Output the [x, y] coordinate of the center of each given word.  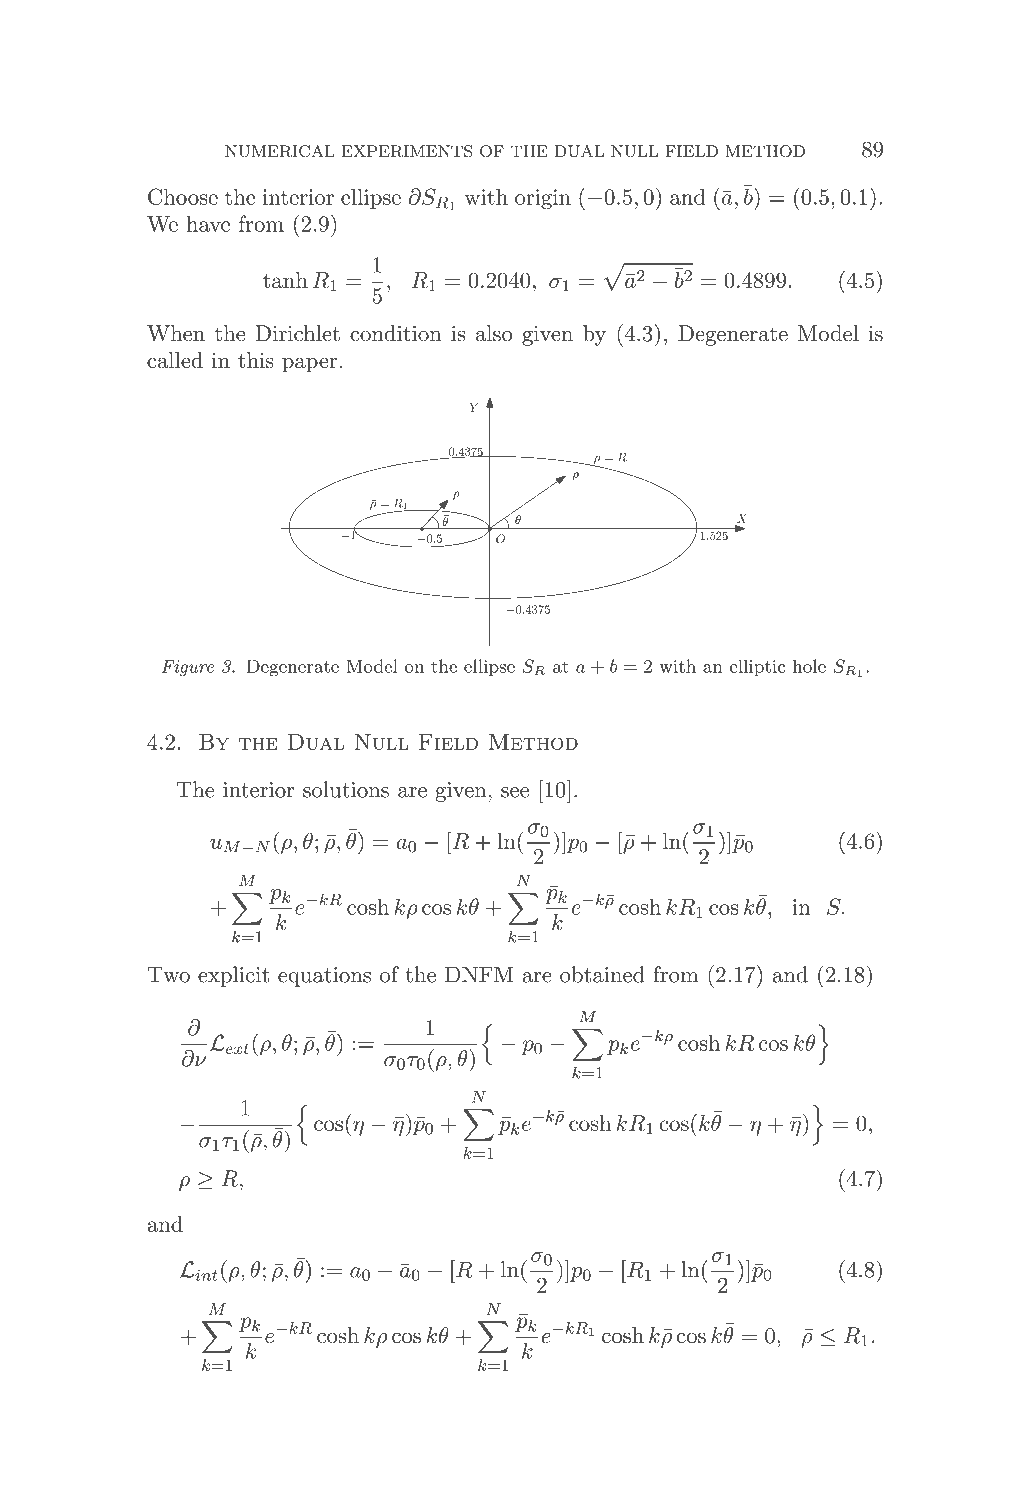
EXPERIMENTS [407, 151]
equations [324, 977]
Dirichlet [298, 333]
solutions [346, 789]
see [515, 792]
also [494, 333]
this [256, 360]
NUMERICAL [280, 151]
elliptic [757, 667]
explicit [233, 976]
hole [809, 666]
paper [309, 365]
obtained [602, 974]
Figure [188, 668]
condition [395, 333]
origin [543, 199]
